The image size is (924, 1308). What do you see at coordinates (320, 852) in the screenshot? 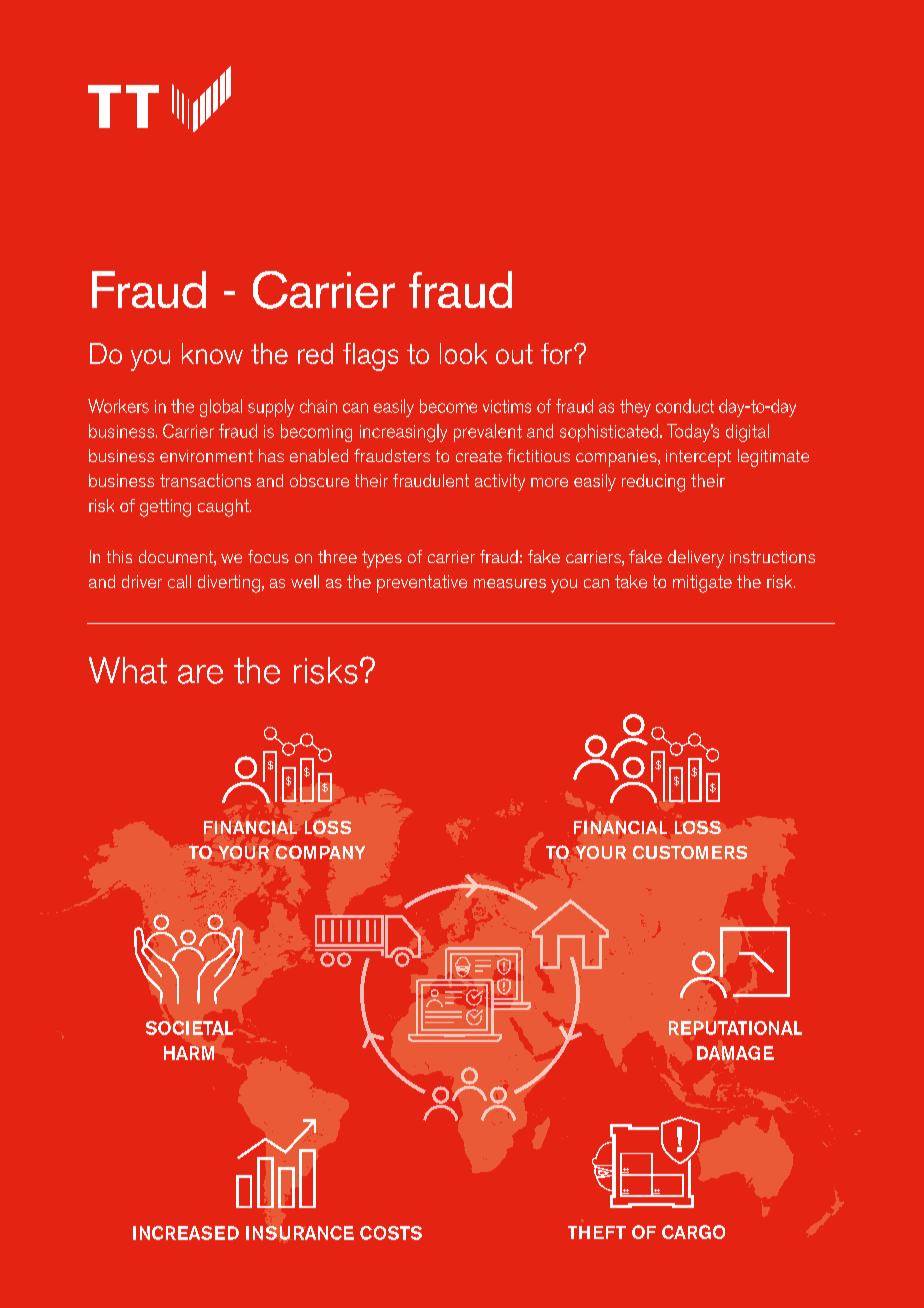
I see `COMPANY` at bounding box center [320, 852].
